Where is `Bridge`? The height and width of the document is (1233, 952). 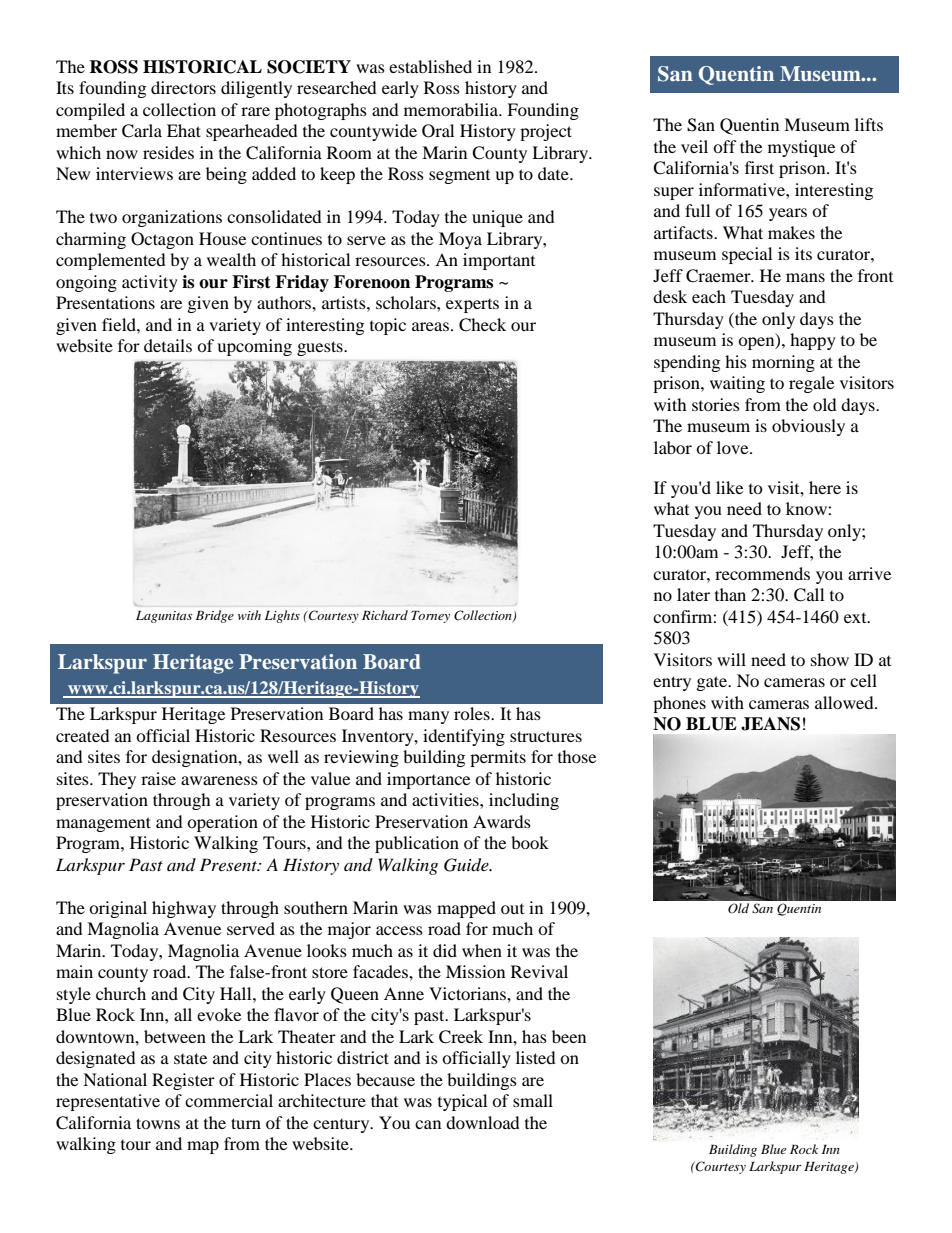 Bridge is located at coordinates (215, 616).
